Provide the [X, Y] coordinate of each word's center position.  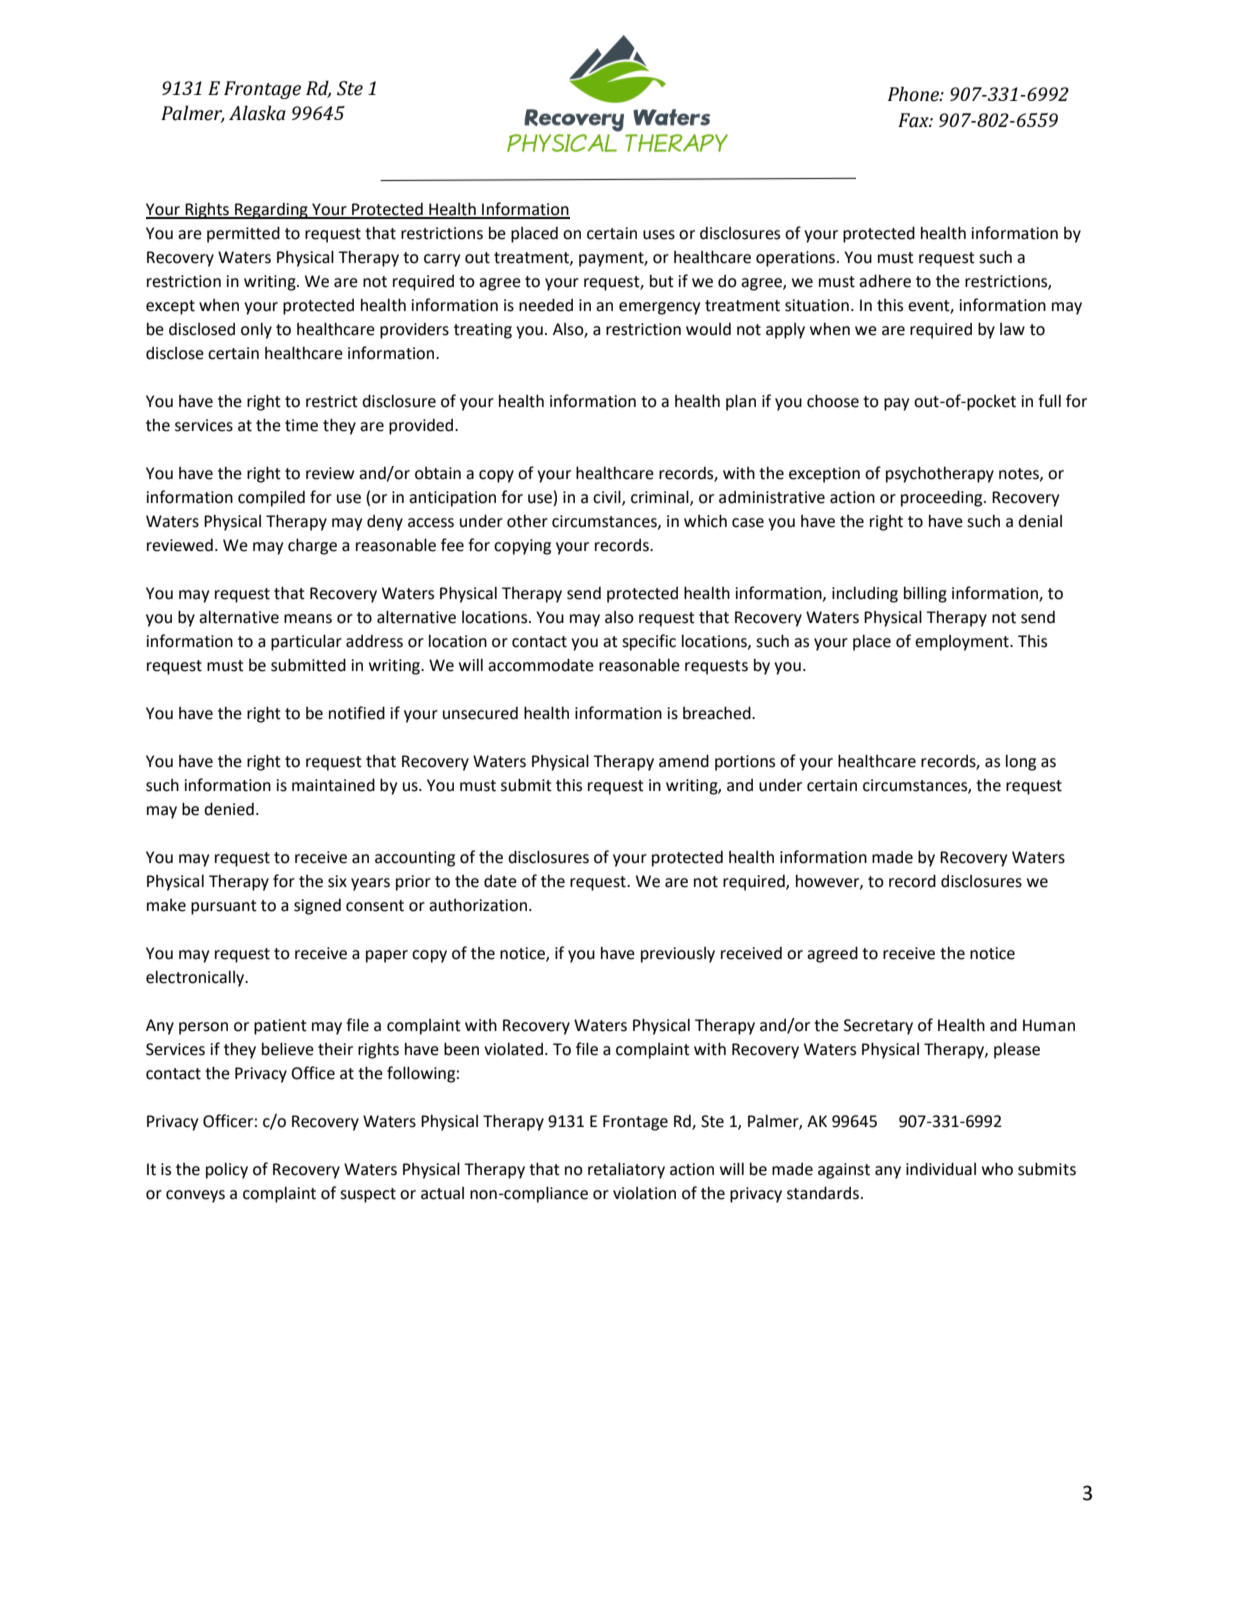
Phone [914, 94]
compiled [271, 498]
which [705, 521]
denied [229, 809]
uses [659, 235]
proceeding [943, 498]
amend [684, 761]
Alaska [257, 113]
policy [227, 1170]
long [1021, 762]
